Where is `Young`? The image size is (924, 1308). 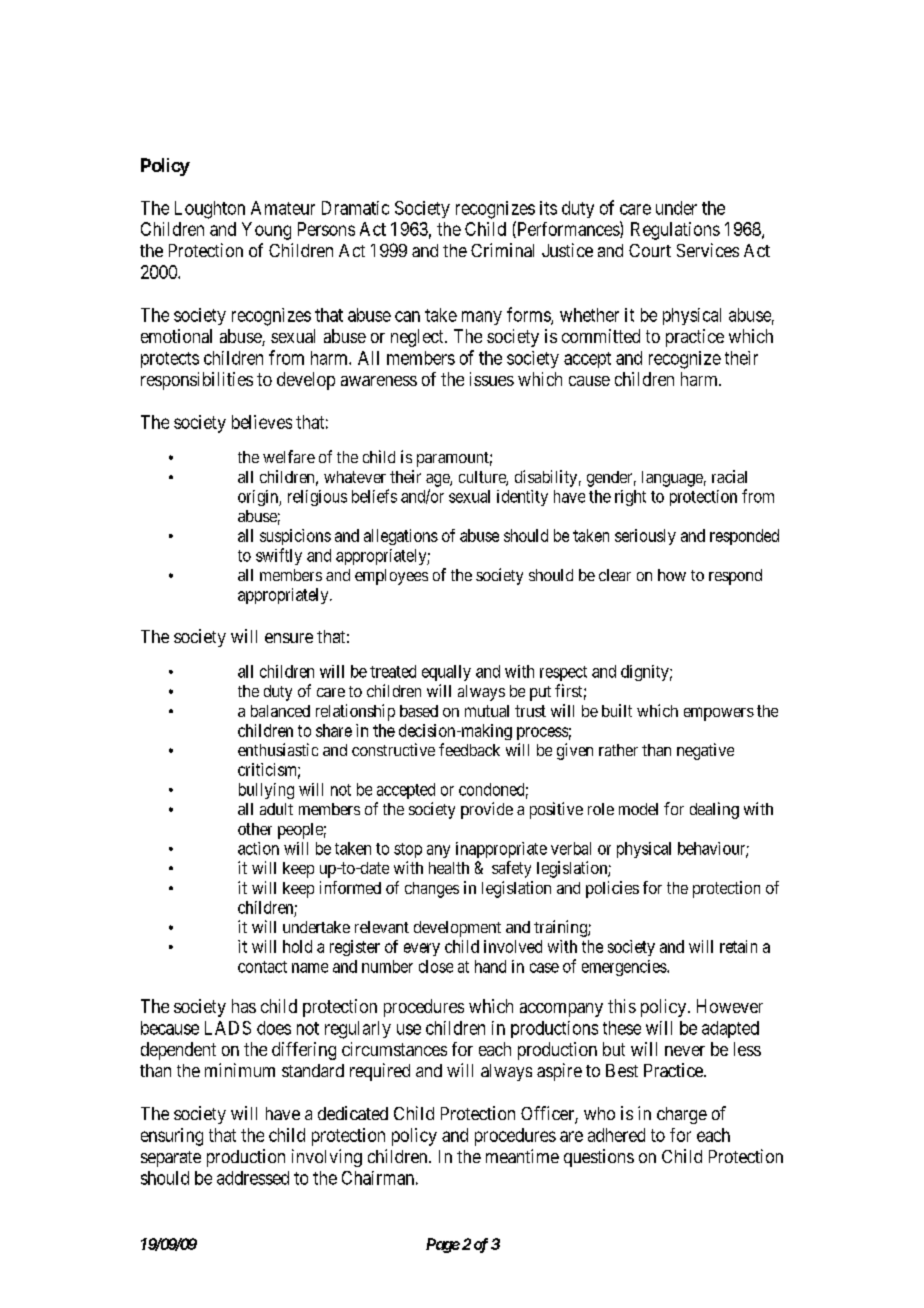
Young is located at coordinates (266, 231).
